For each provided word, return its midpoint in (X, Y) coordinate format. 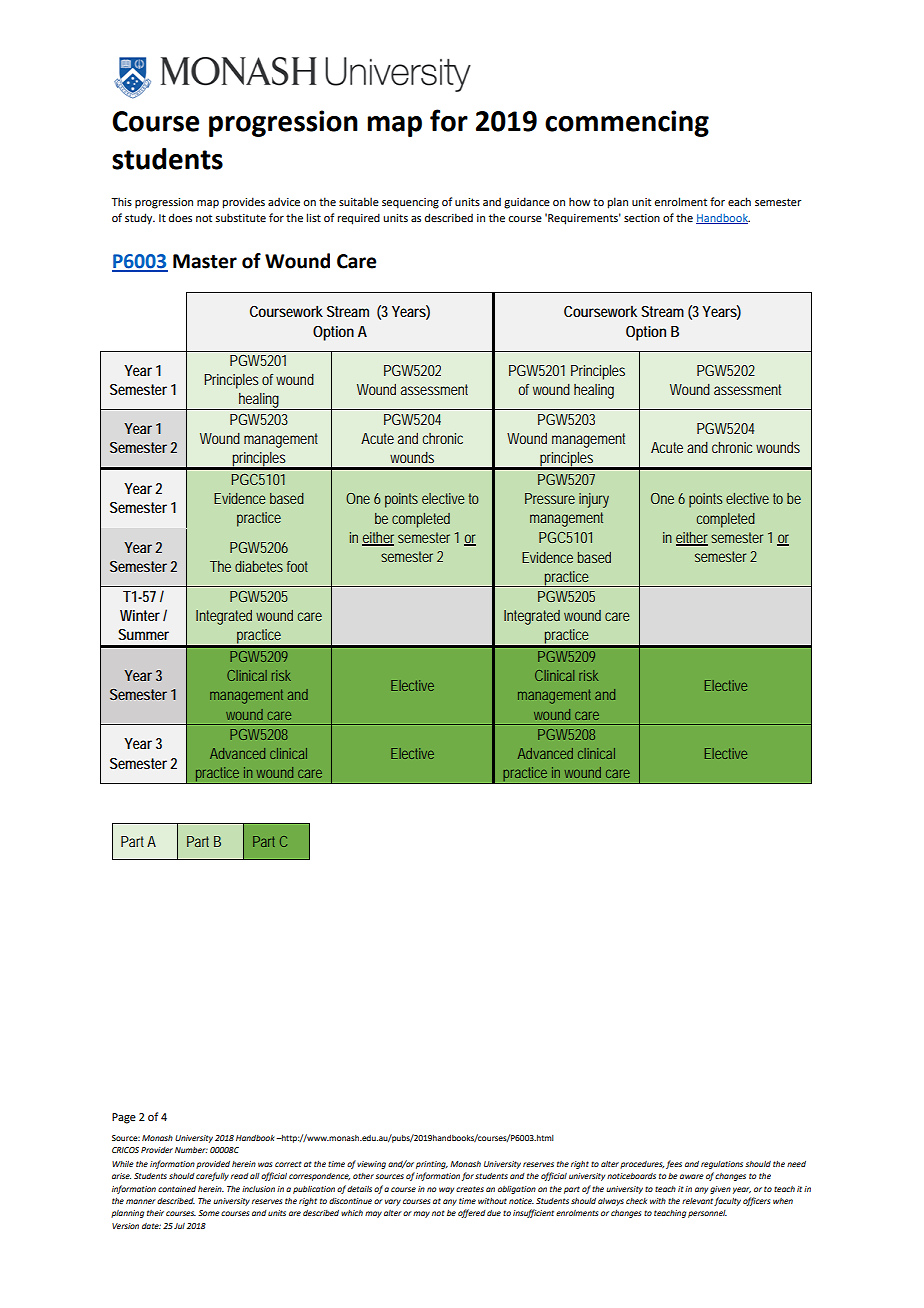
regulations (722, 1165)
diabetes (259, 566)
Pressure (550, 498)
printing (432, 1165)
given (720, 1190)
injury (594, 500)
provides (243, 203)
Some (209, 1213)
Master (205, 261)
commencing (627, 123)
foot (297, 566)
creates (470, 1189)
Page (124, 1118)
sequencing (410, 203)
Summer (143, 634)
